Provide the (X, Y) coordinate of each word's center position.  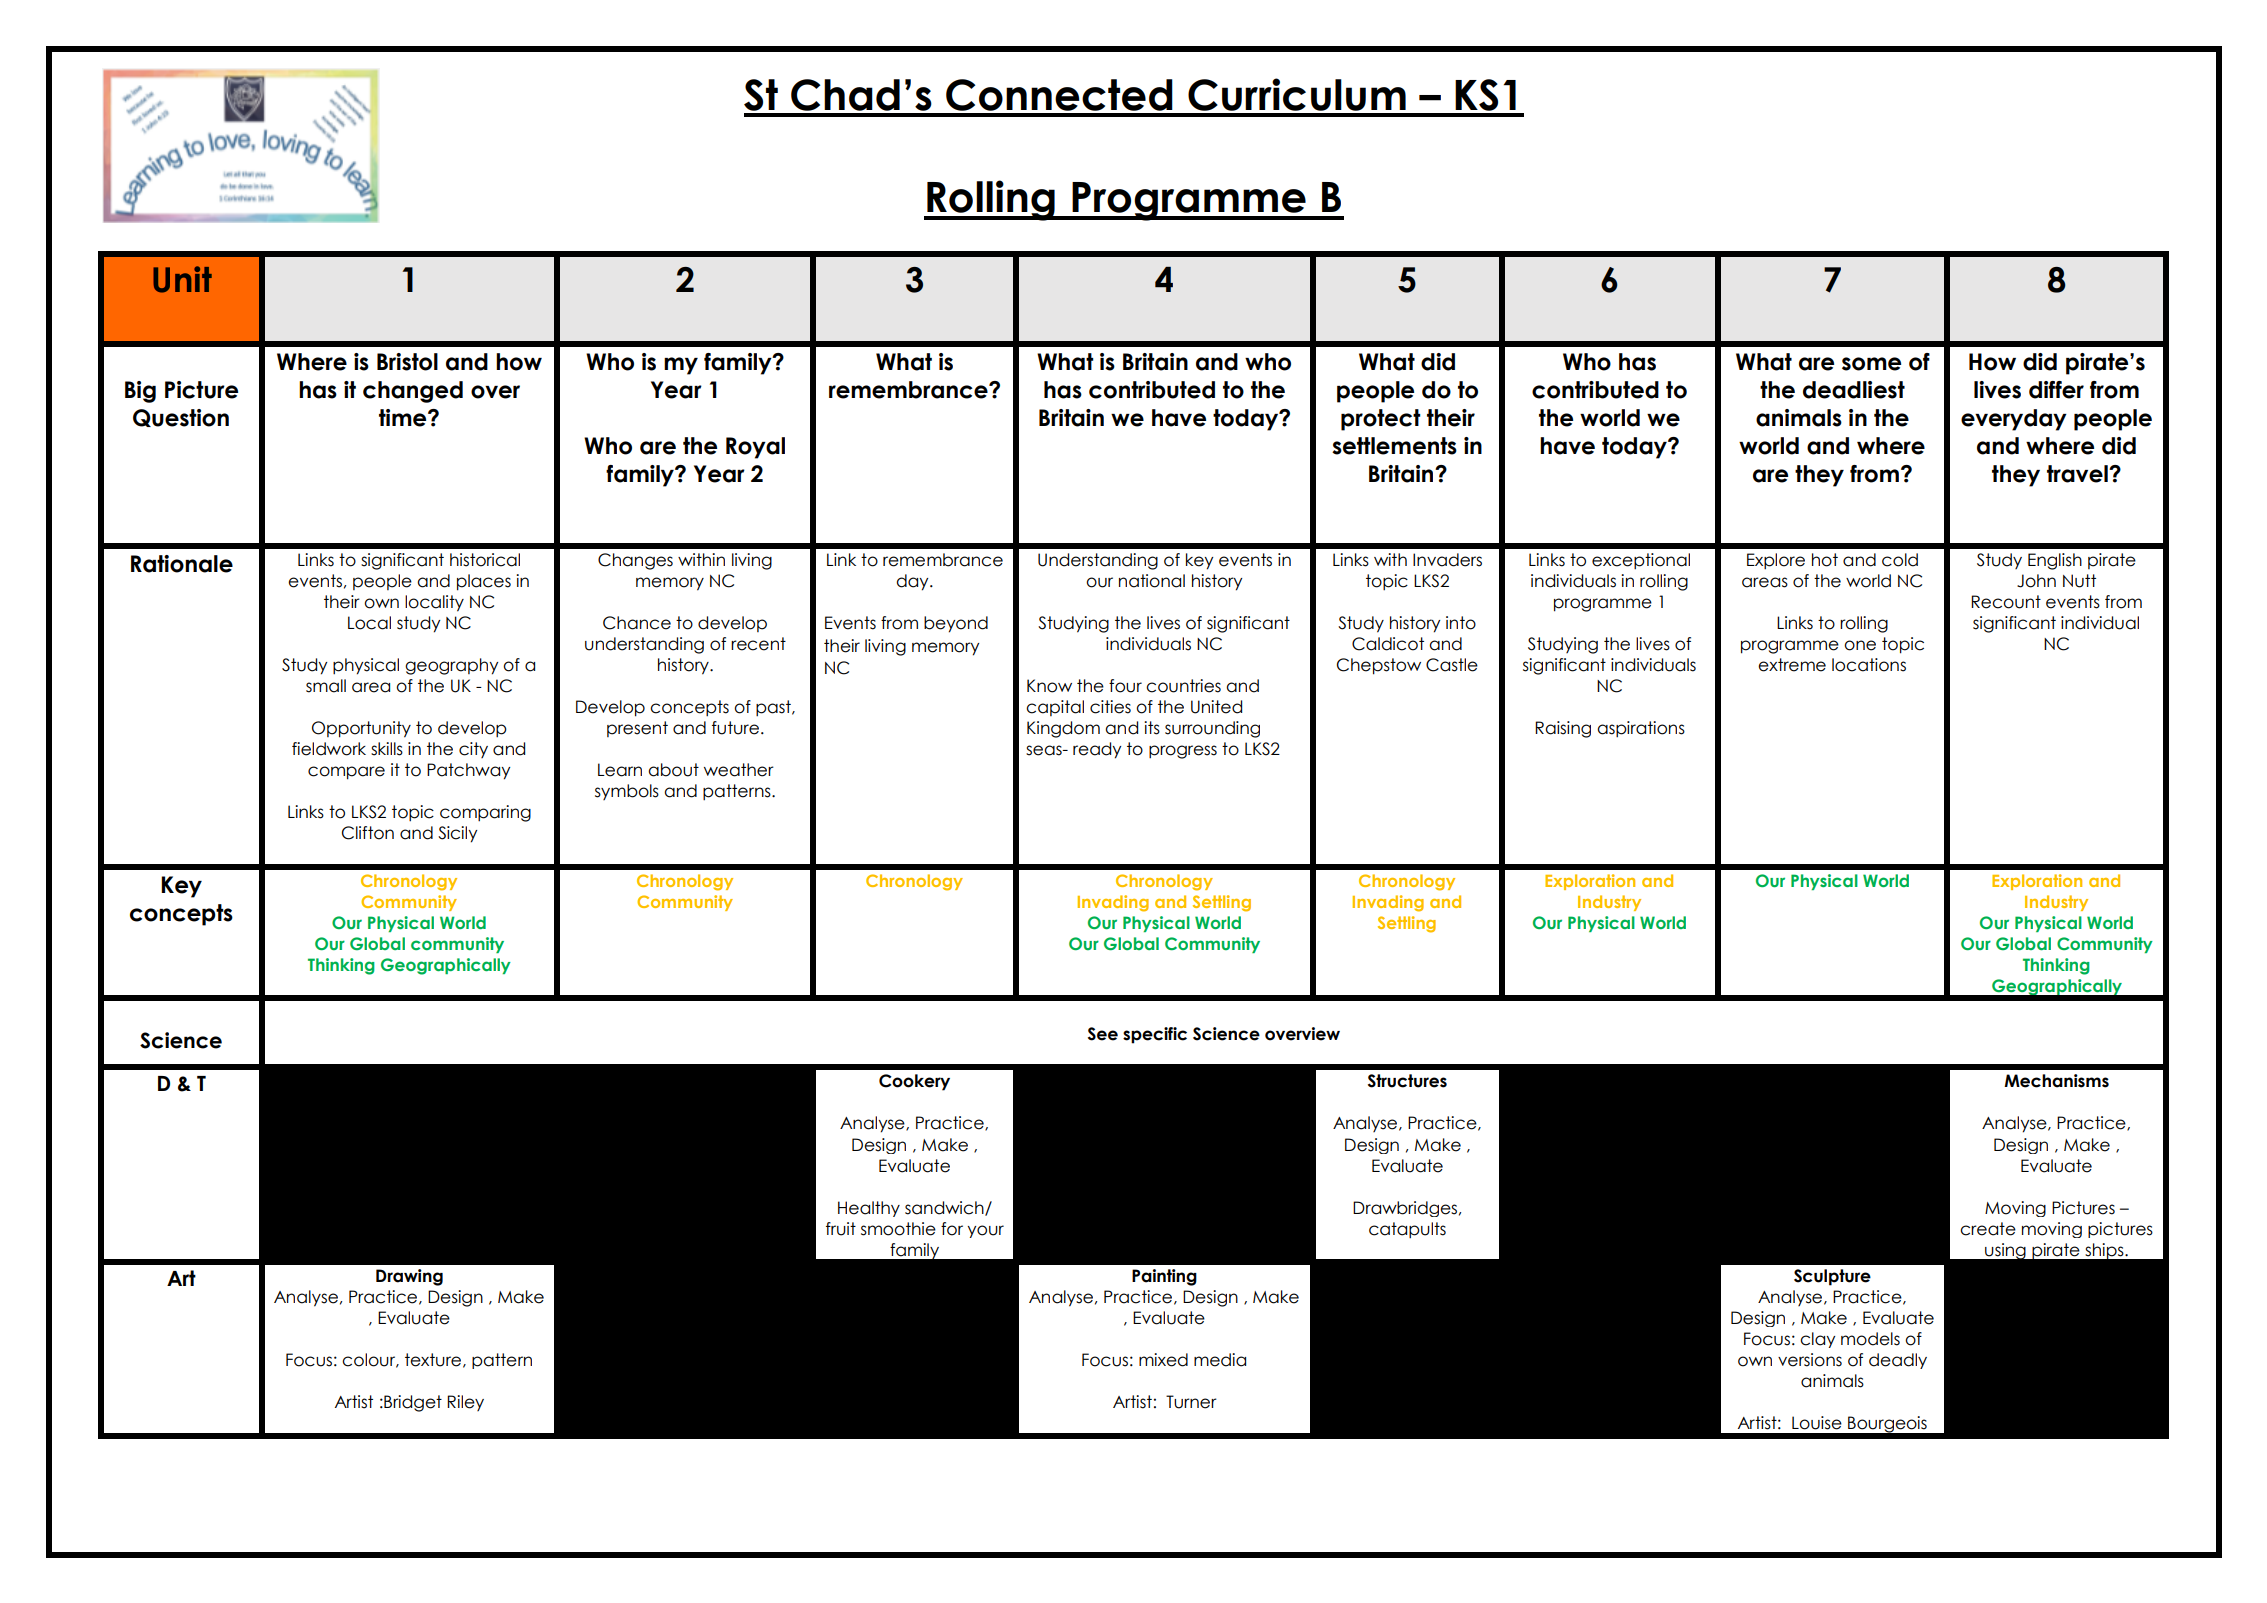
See (1103, 1034)
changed (413, 392)
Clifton (368, 833)
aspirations (1641, 729)
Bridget (412, 1403)
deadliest (1854, 390)
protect (1381, 420)
